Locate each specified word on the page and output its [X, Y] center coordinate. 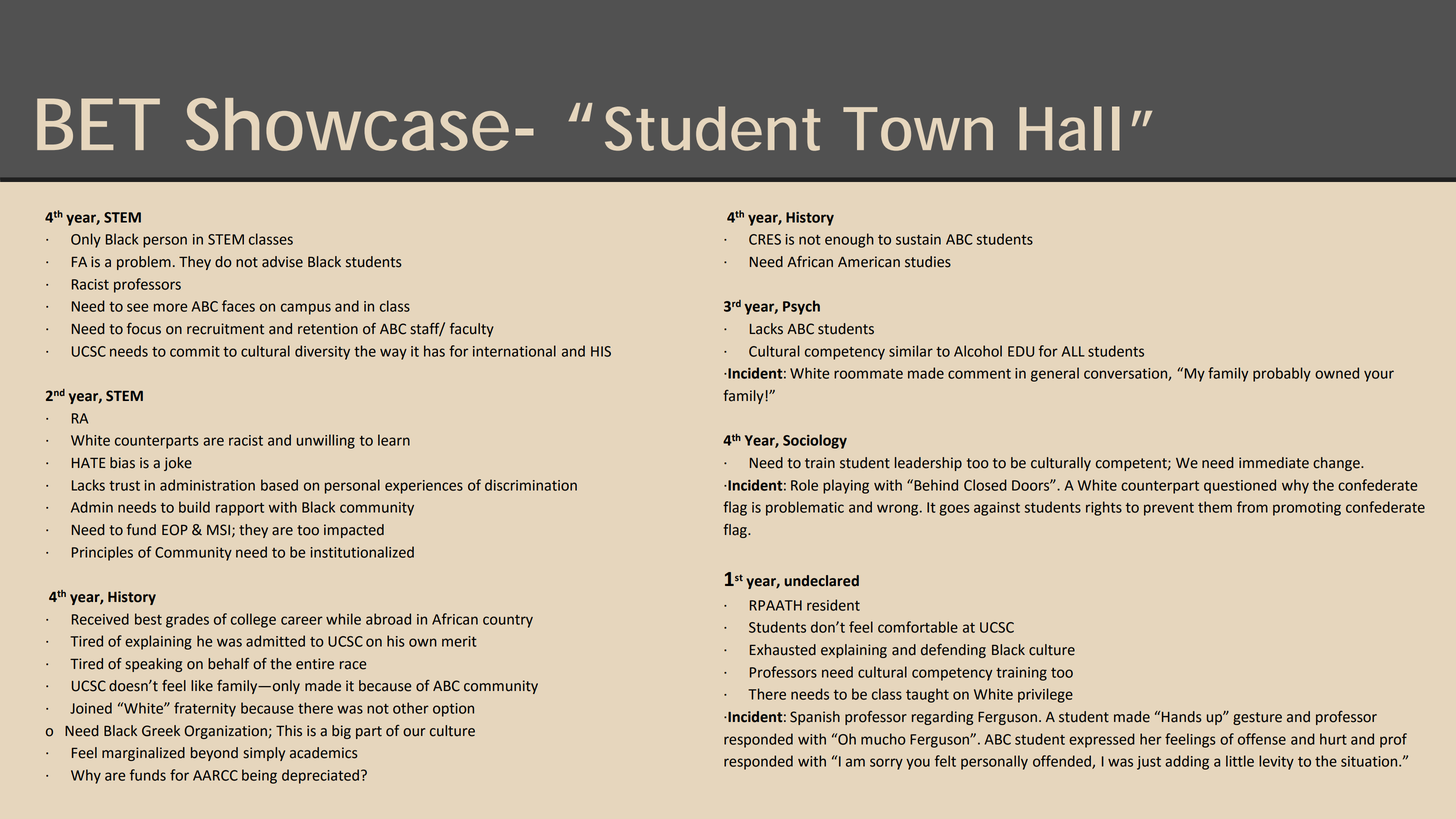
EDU [1021, 351]
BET [93, 124]
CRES [765, 239]
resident [833, 605]
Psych [801, 307]
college [253, 620]
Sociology [815, 441]
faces [238, 306]
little [1240, 761]
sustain [918, 239]
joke [178, 464]
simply [264, 754]
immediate [1274, 463]
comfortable [918, 627]
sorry [886, 764]
